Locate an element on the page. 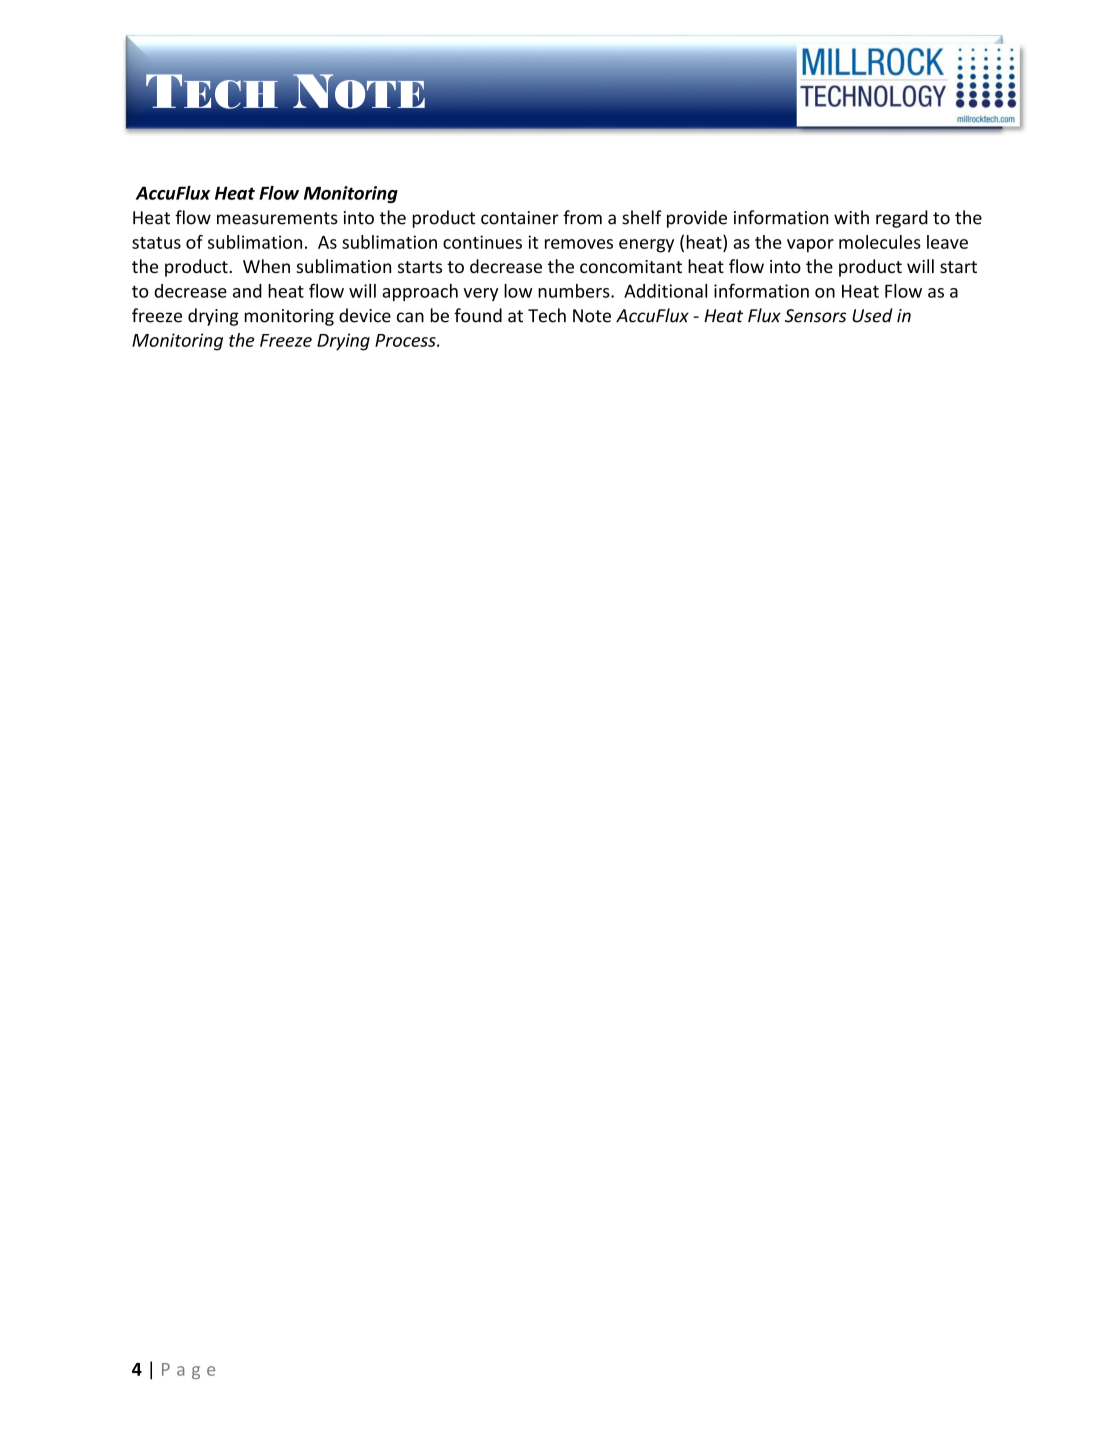 This page has height=1447, width=1119. status is located at coordinates (156, 243).
